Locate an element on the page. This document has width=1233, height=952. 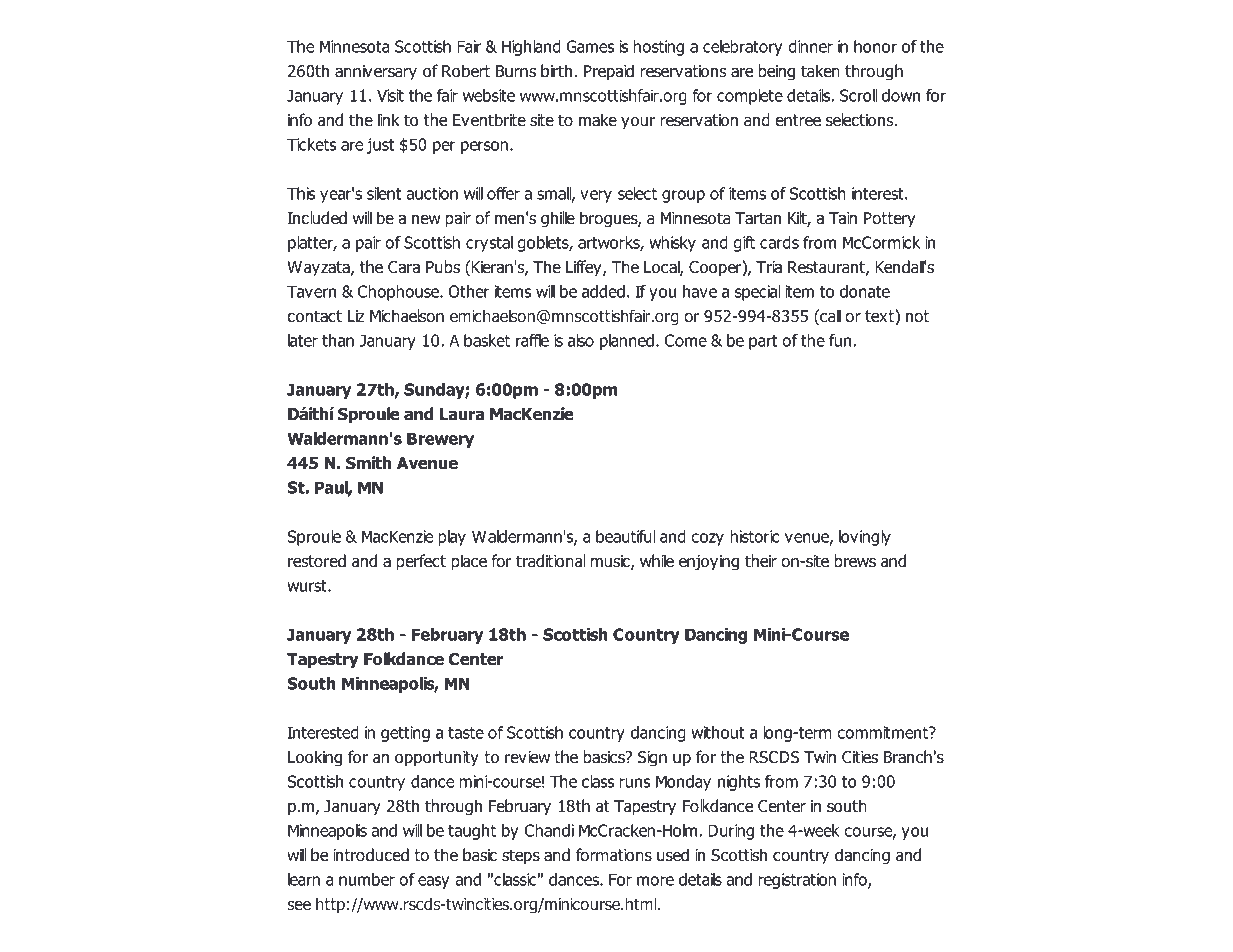
Tain is located at coordinates (843, 218).
